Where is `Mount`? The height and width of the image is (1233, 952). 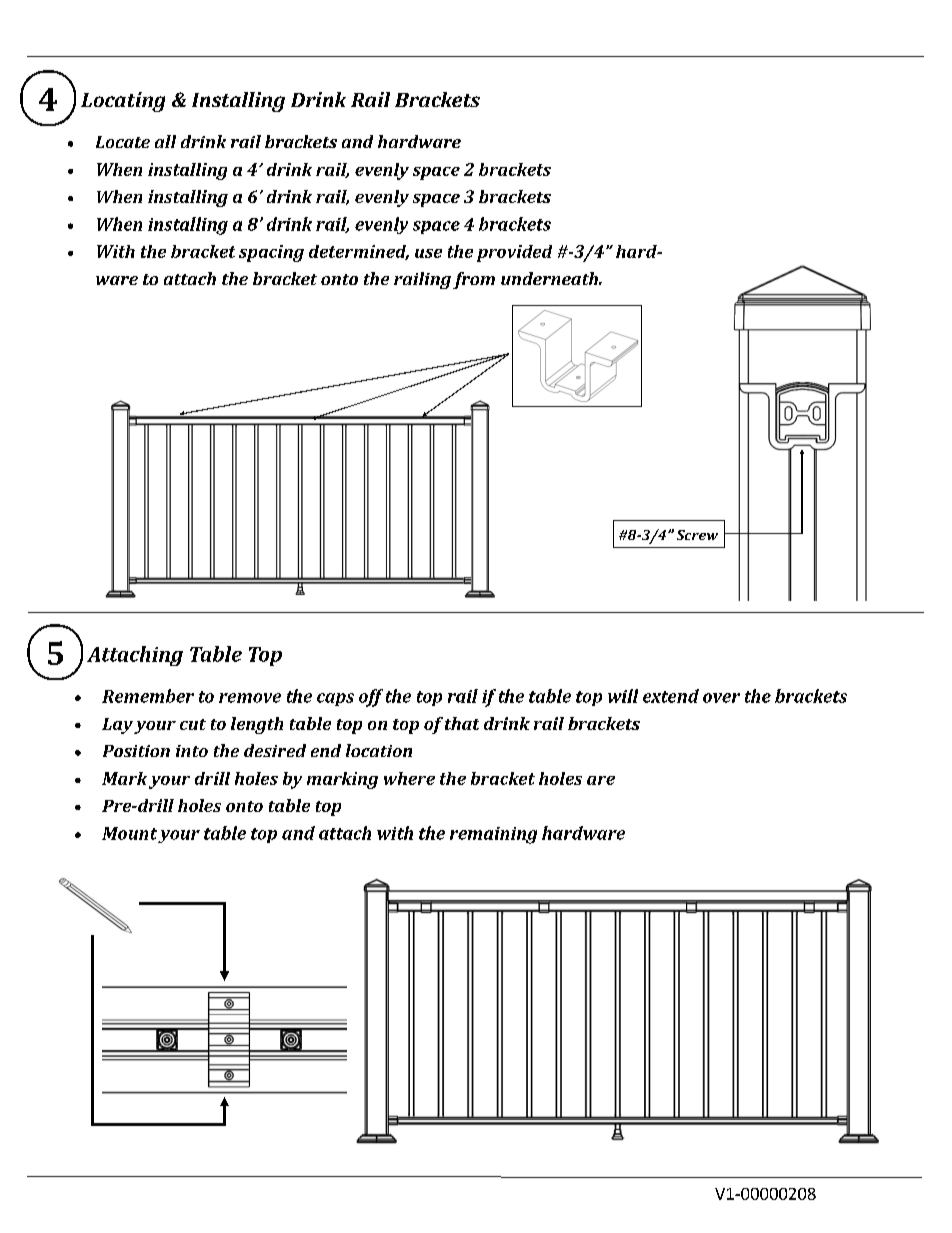 Mount is located at coordinates (129, 833).
